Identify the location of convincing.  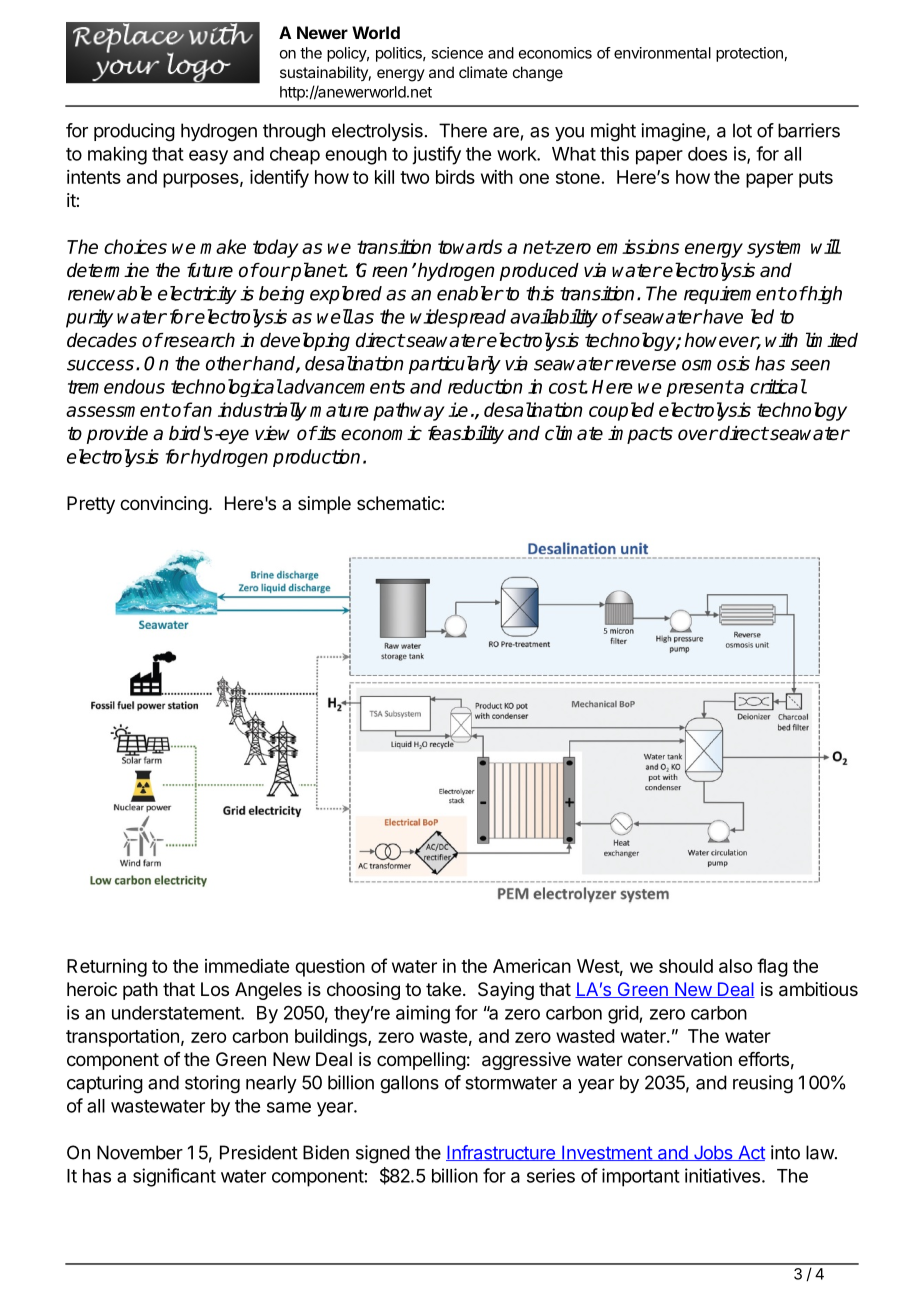
(164, 505).
